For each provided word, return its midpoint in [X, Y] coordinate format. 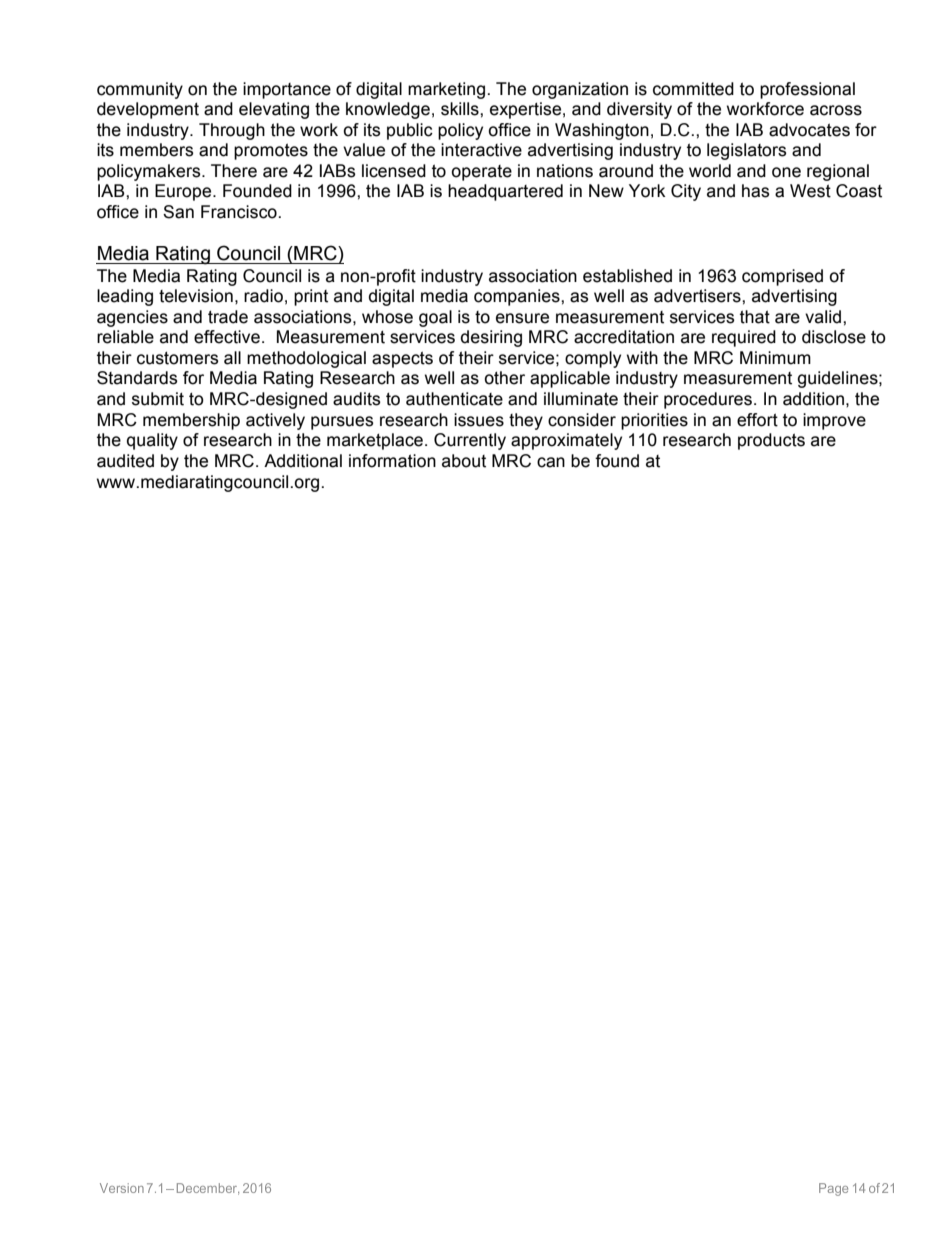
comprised [782, 277]
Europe [184, 192]
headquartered [505, 192]
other [504, 378]
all [232, 358]
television [196, 296]
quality [152, 441]
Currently [470, 441]
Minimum [775, 358]
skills [461, 109]
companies [518, 297]
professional [807, 90]
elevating [274, 110]
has [755, 191]
